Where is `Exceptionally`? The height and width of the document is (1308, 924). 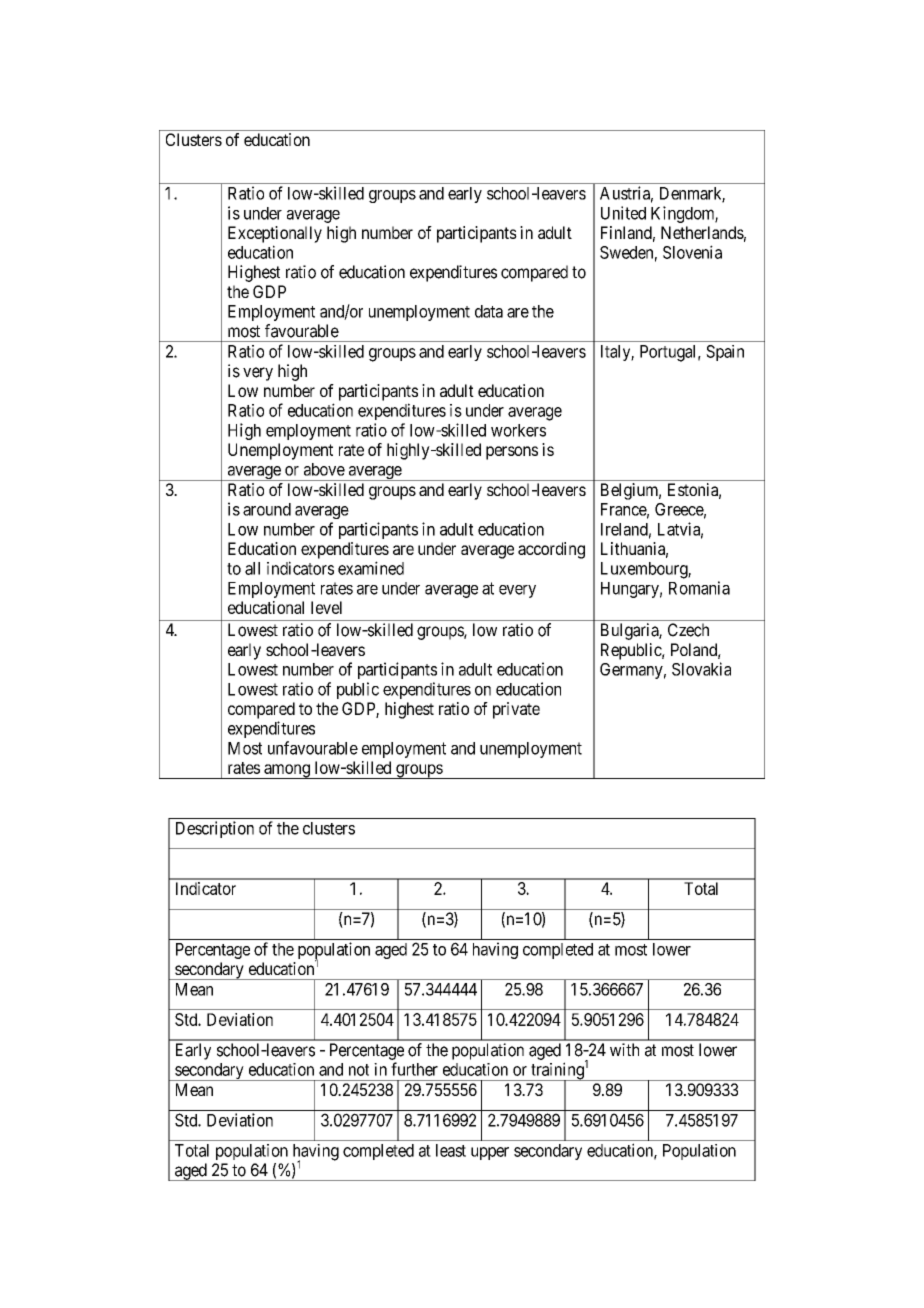
Exceptionally is located at coordinates (275, 234).
